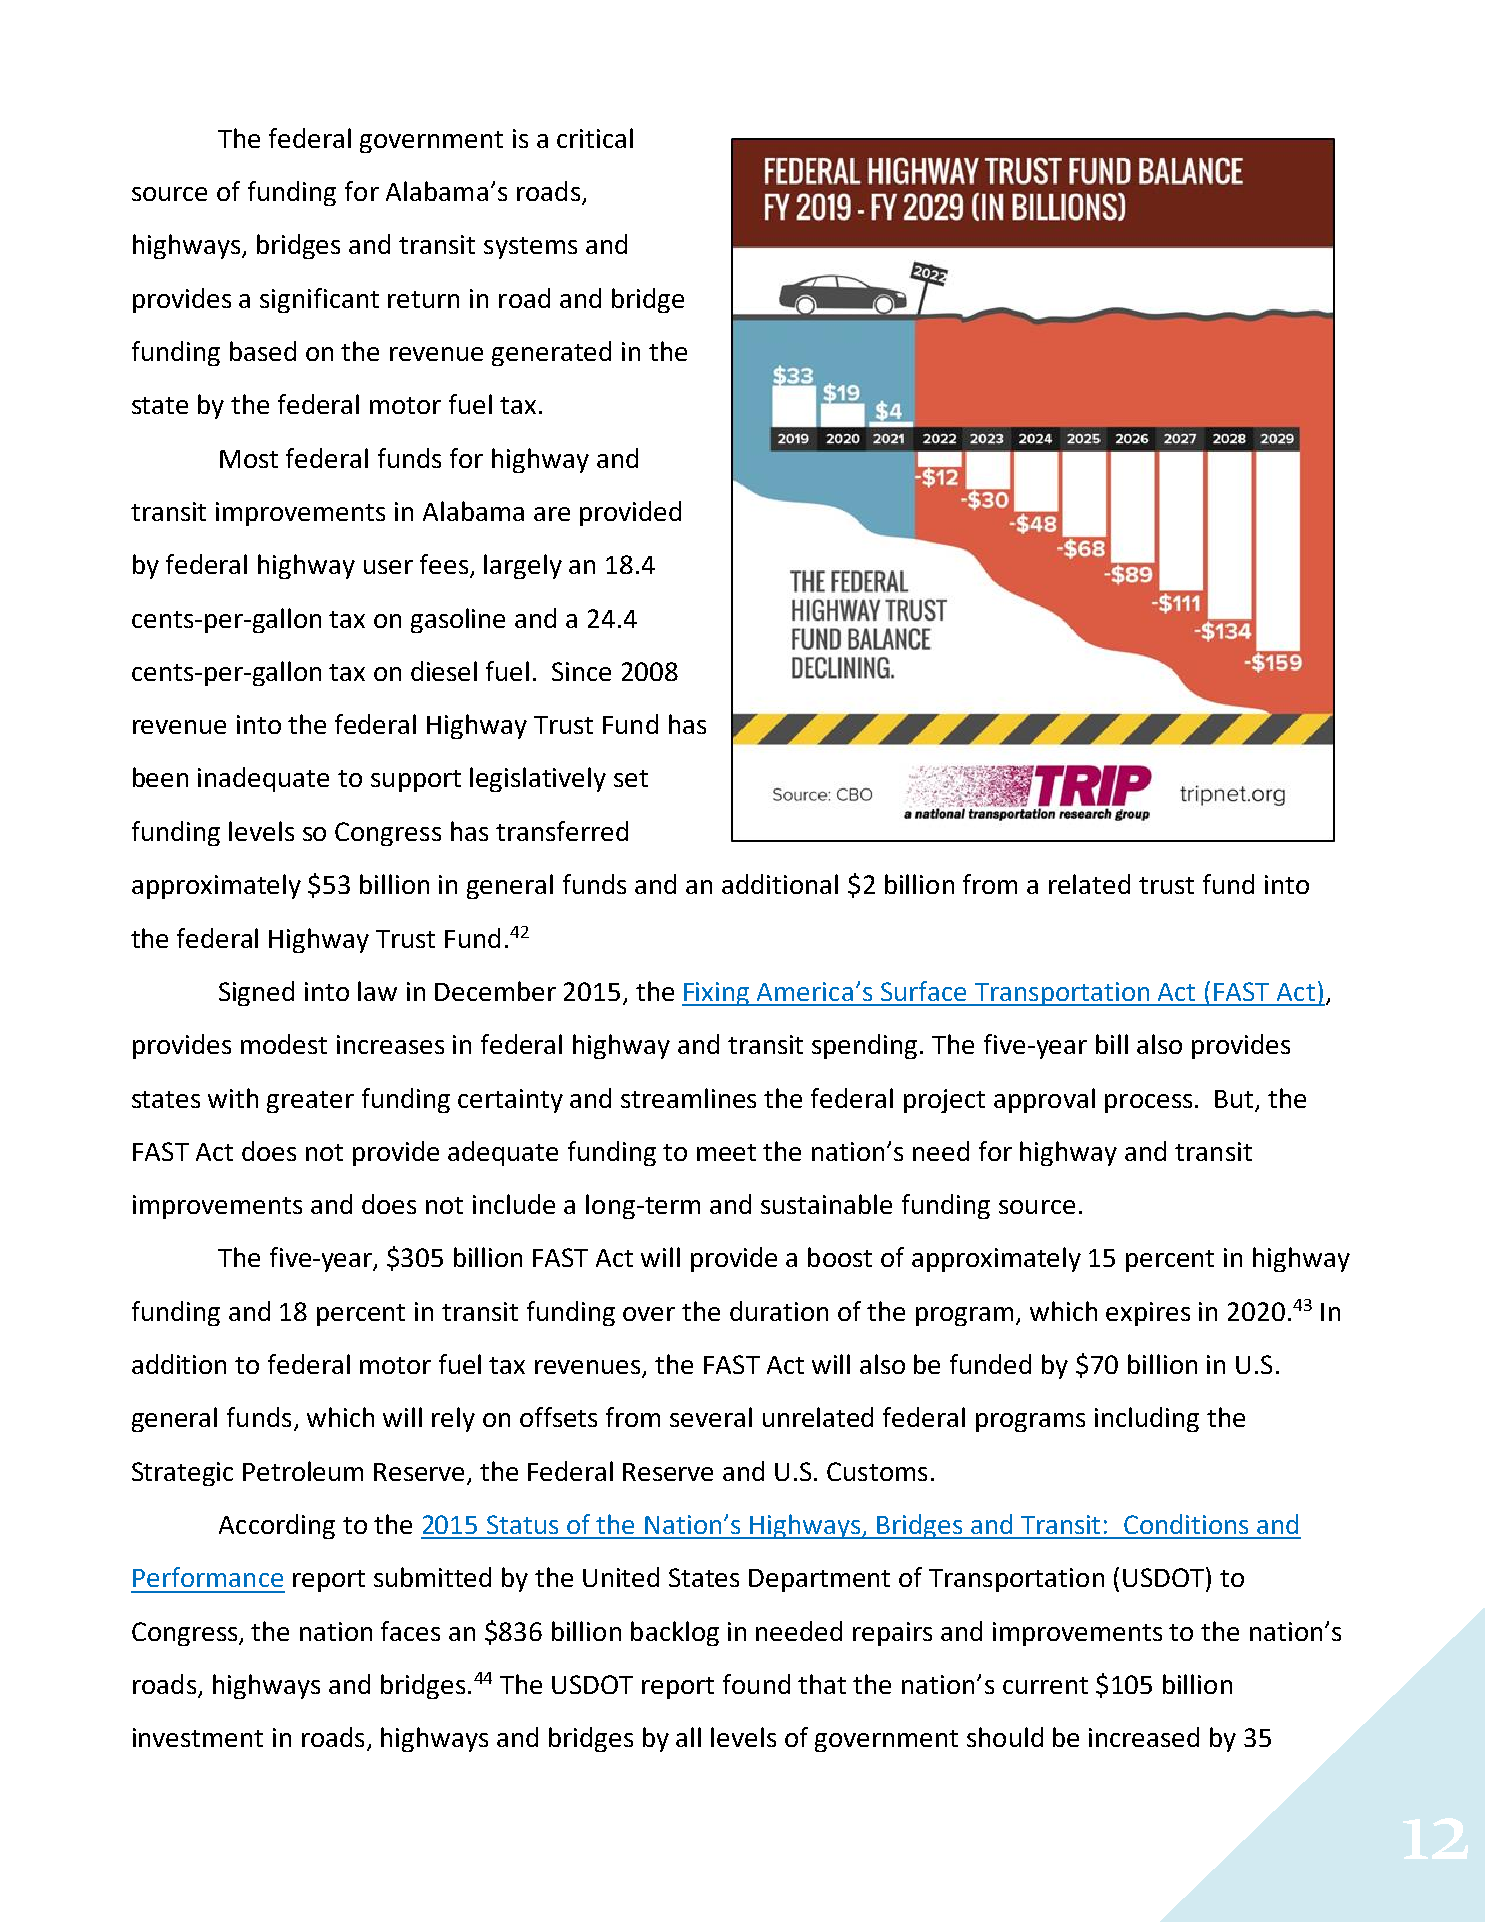 The height and width of the document is (1922, 1485). Describe the element at coordinates (530, 248) in the document. I see `systems` at that location.
